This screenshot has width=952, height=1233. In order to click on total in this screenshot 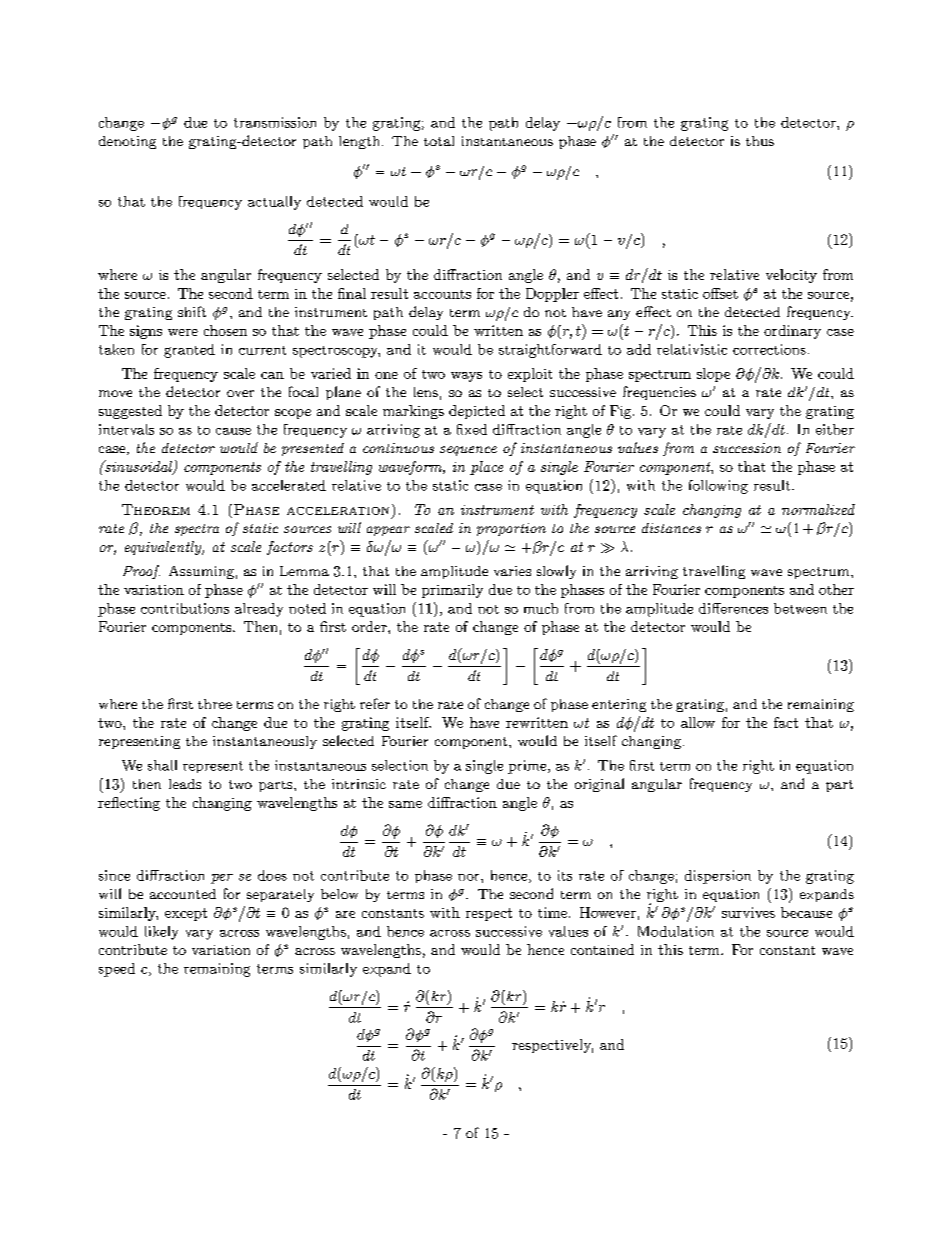, I will do `click(439, 141)`.
